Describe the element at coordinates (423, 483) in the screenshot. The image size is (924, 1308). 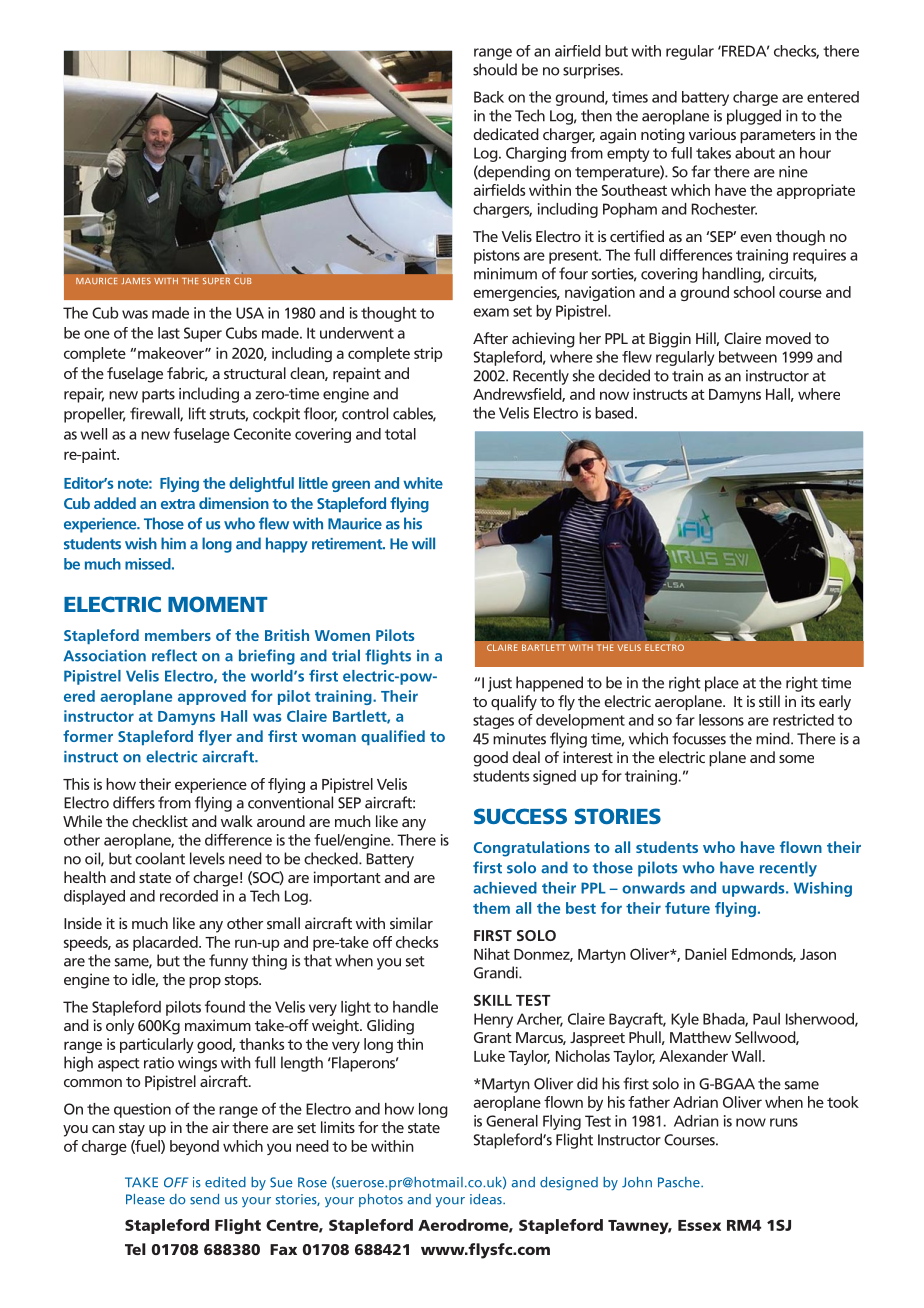
I see `white` at that location.
